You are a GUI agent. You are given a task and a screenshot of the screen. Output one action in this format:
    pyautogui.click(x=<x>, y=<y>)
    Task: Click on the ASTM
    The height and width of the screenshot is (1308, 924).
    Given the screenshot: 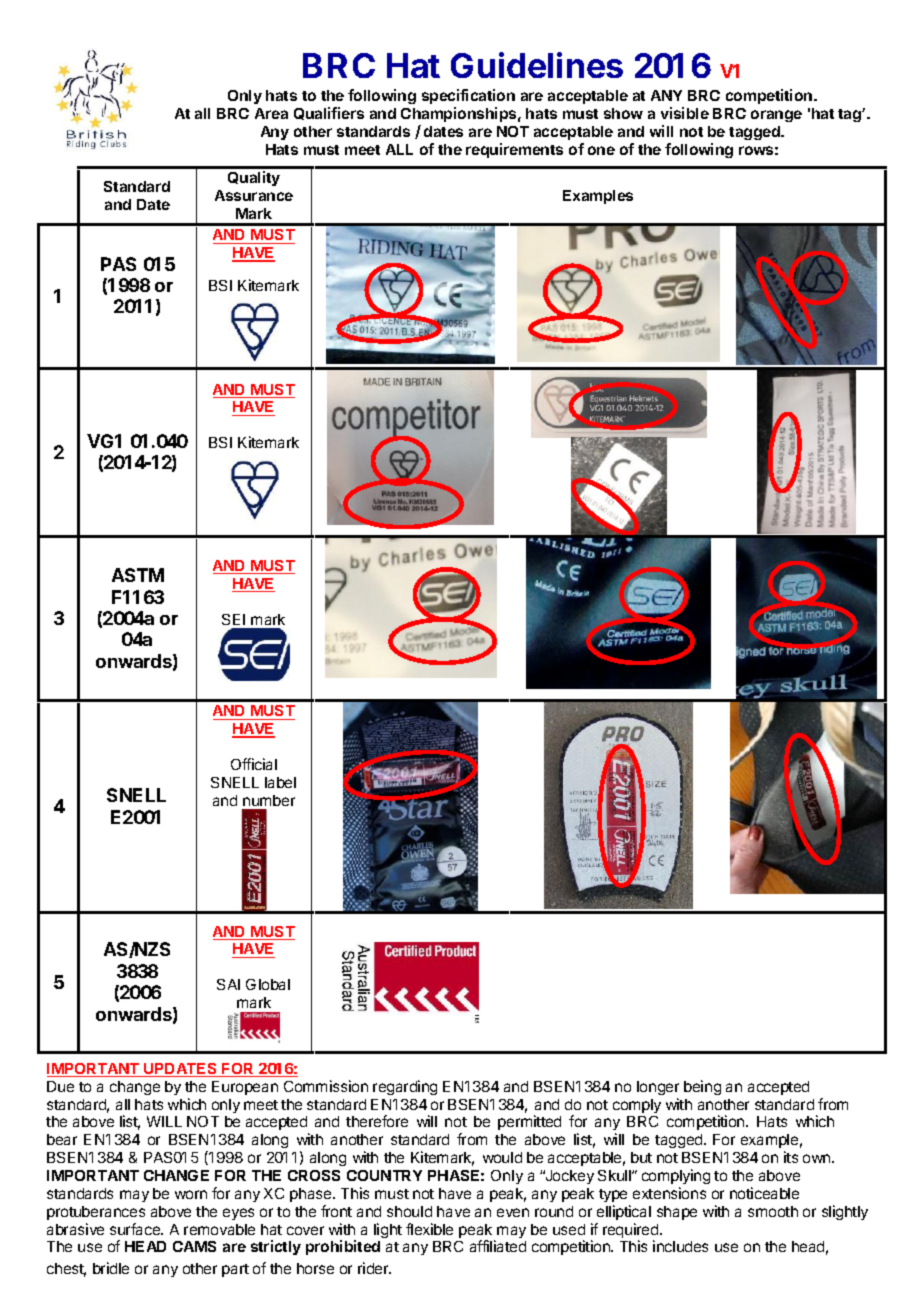 What is the action you would take?
    pyautogui.click(x=138, y=575)
